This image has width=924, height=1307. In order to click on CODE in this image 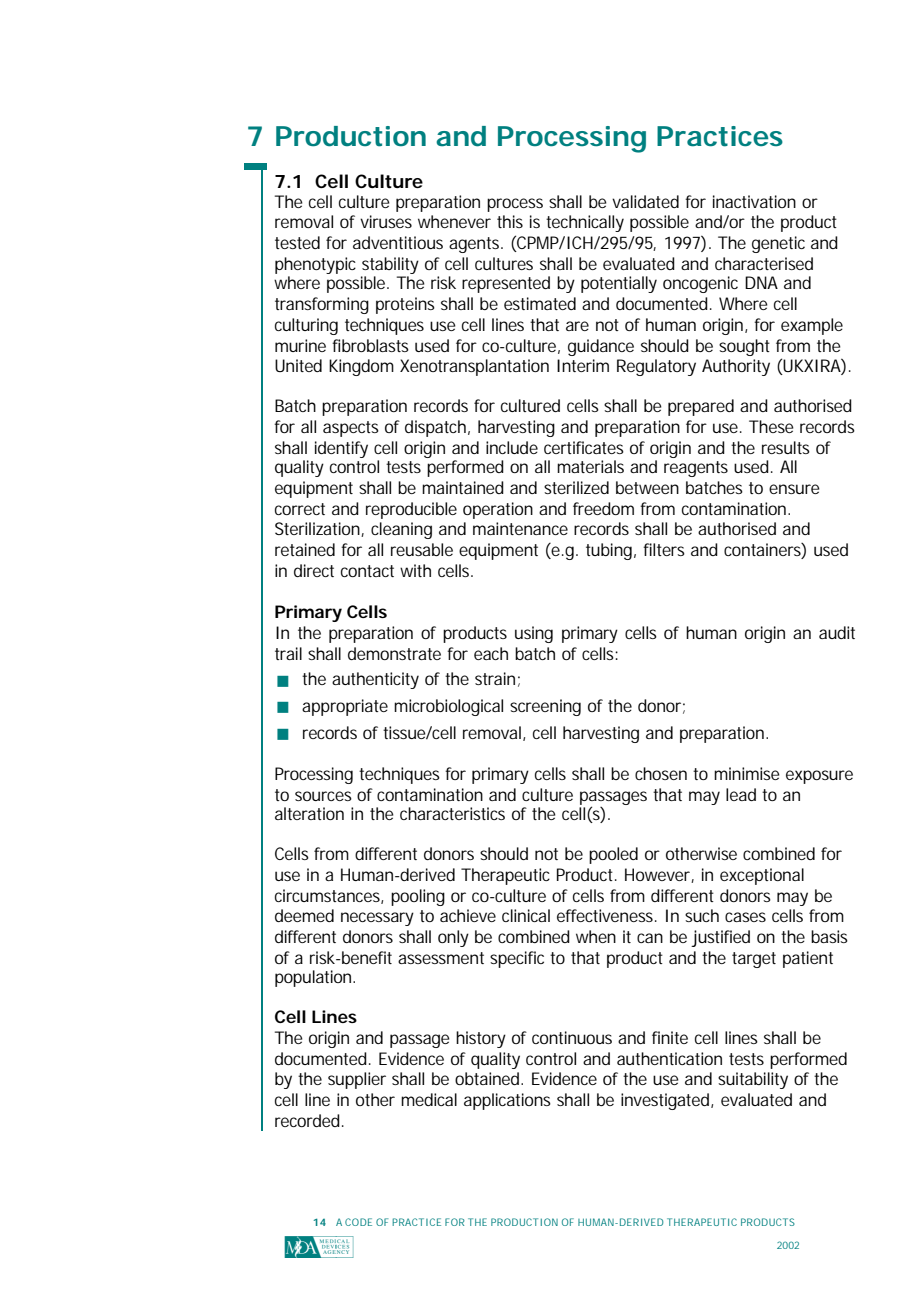, I will do `click(358, 1222)`.
